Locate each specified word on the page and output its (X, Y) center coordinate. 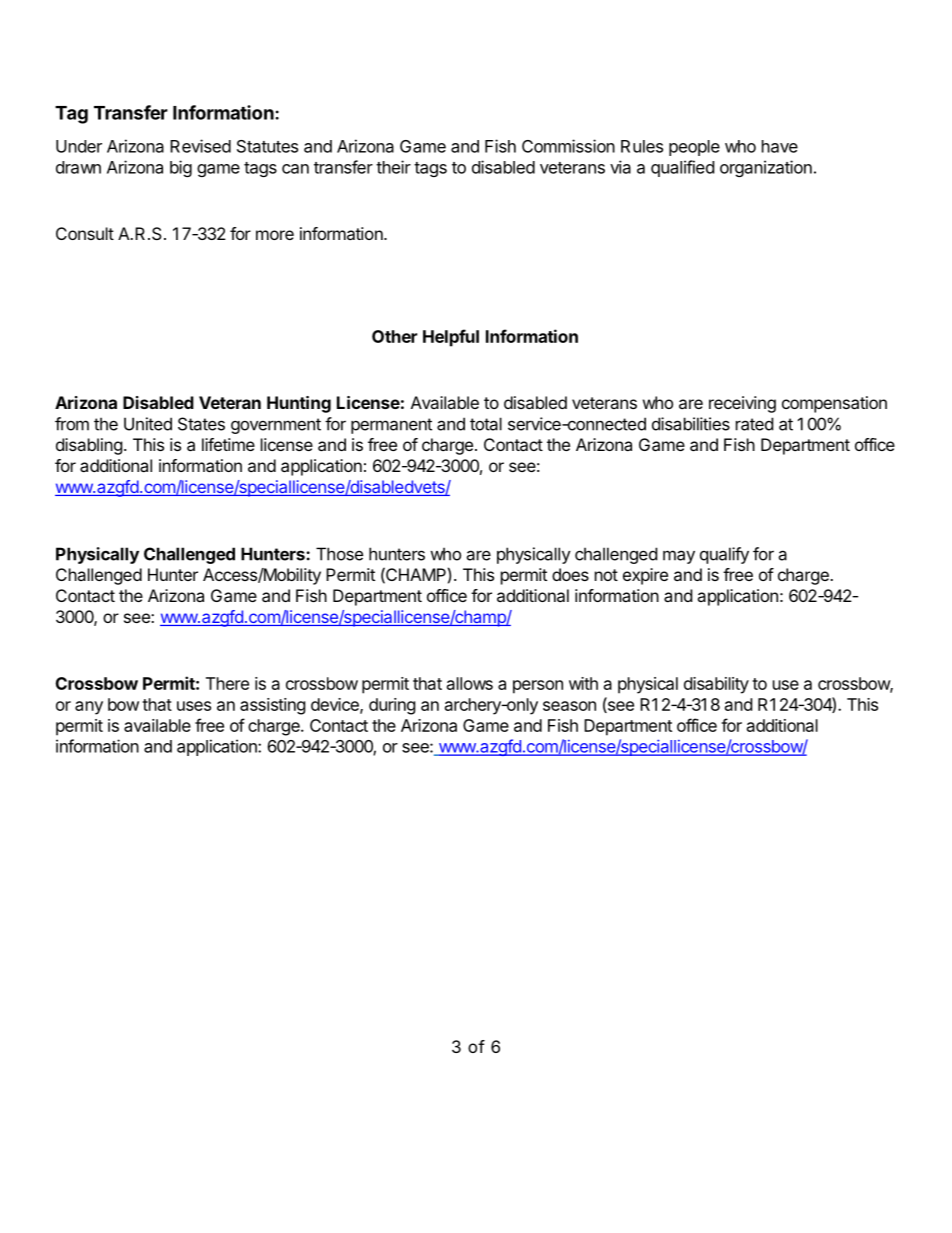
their (393, 167)
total (486, 424)
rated (754, 424)
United (148, 424)
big (181, 168)
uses (194, 706)
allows (470, 683)
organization (766, 168)
